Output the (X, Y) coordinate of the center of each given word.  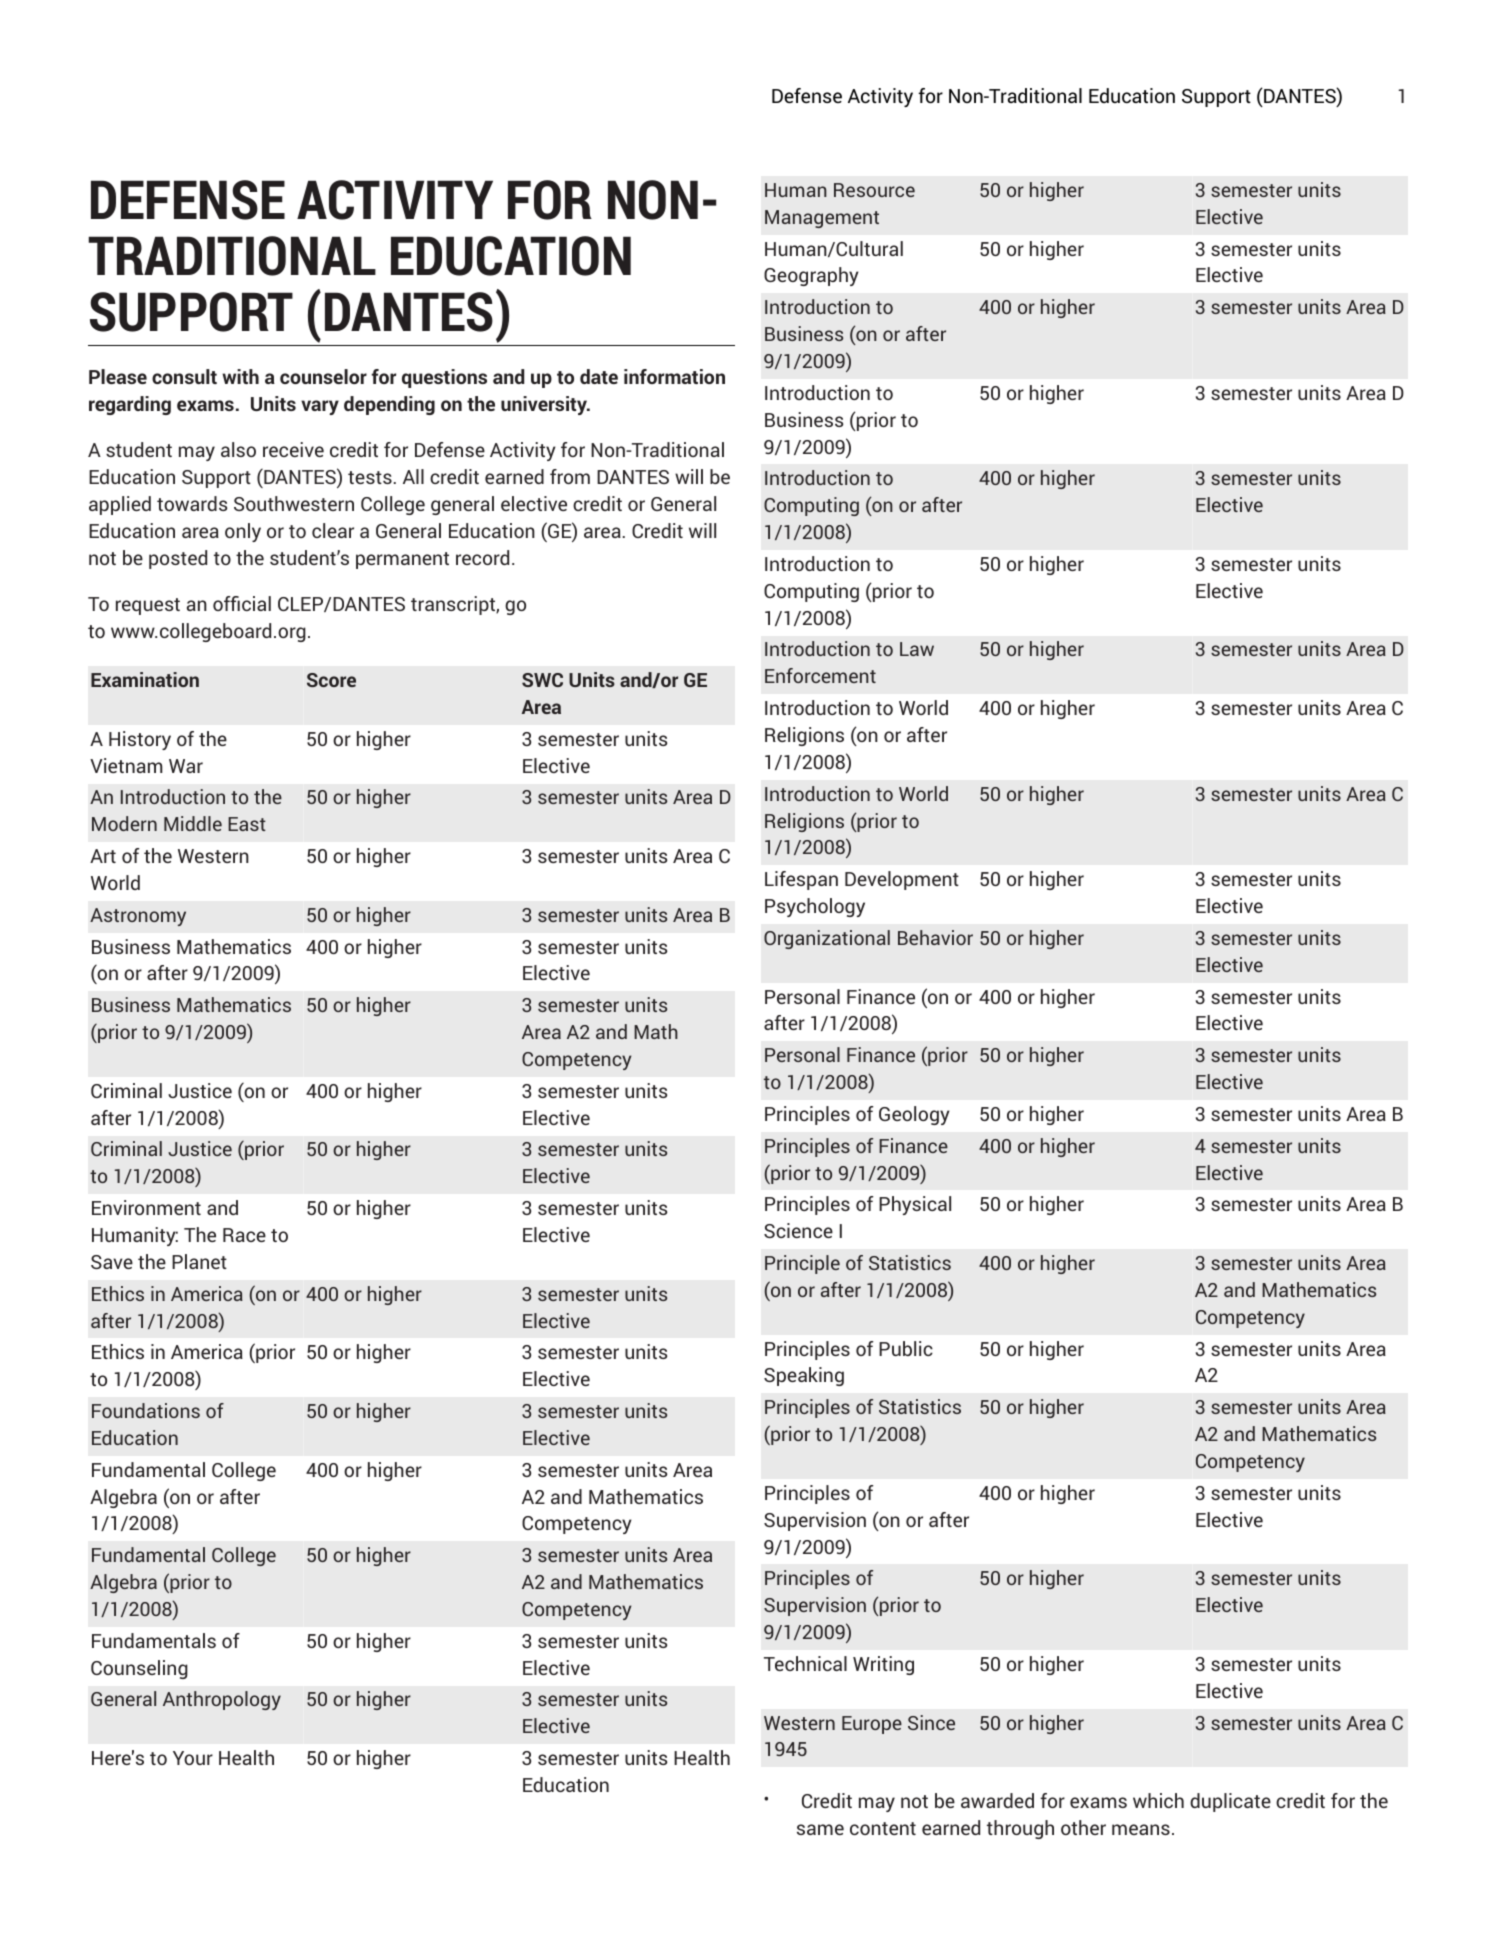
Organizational (827, 939)
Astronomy (138, 917)
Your (193, 1758)
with (240, 376)
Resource (874, 190)
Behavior (935, 937)
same (820, 1829)
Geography (811, 276)
